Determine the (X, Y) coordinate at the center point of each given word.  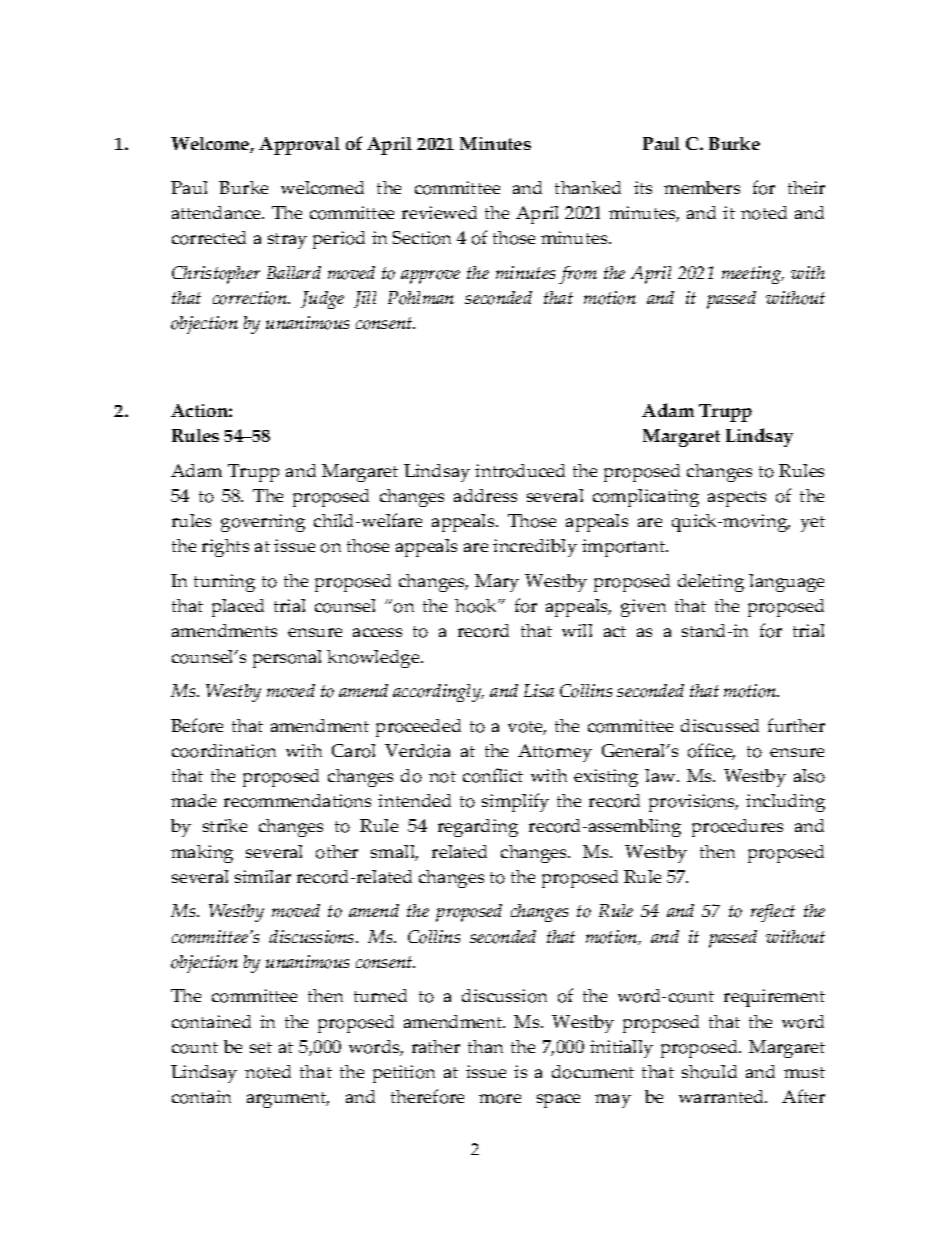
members (702, 187)
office (711, 751)
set (261, 1047)
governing (263, 523)
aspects (737, 499)
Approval (299, 146)
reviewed (439, 212)
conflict (493, 775)
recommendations (297, 801)
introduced (520, 471)
